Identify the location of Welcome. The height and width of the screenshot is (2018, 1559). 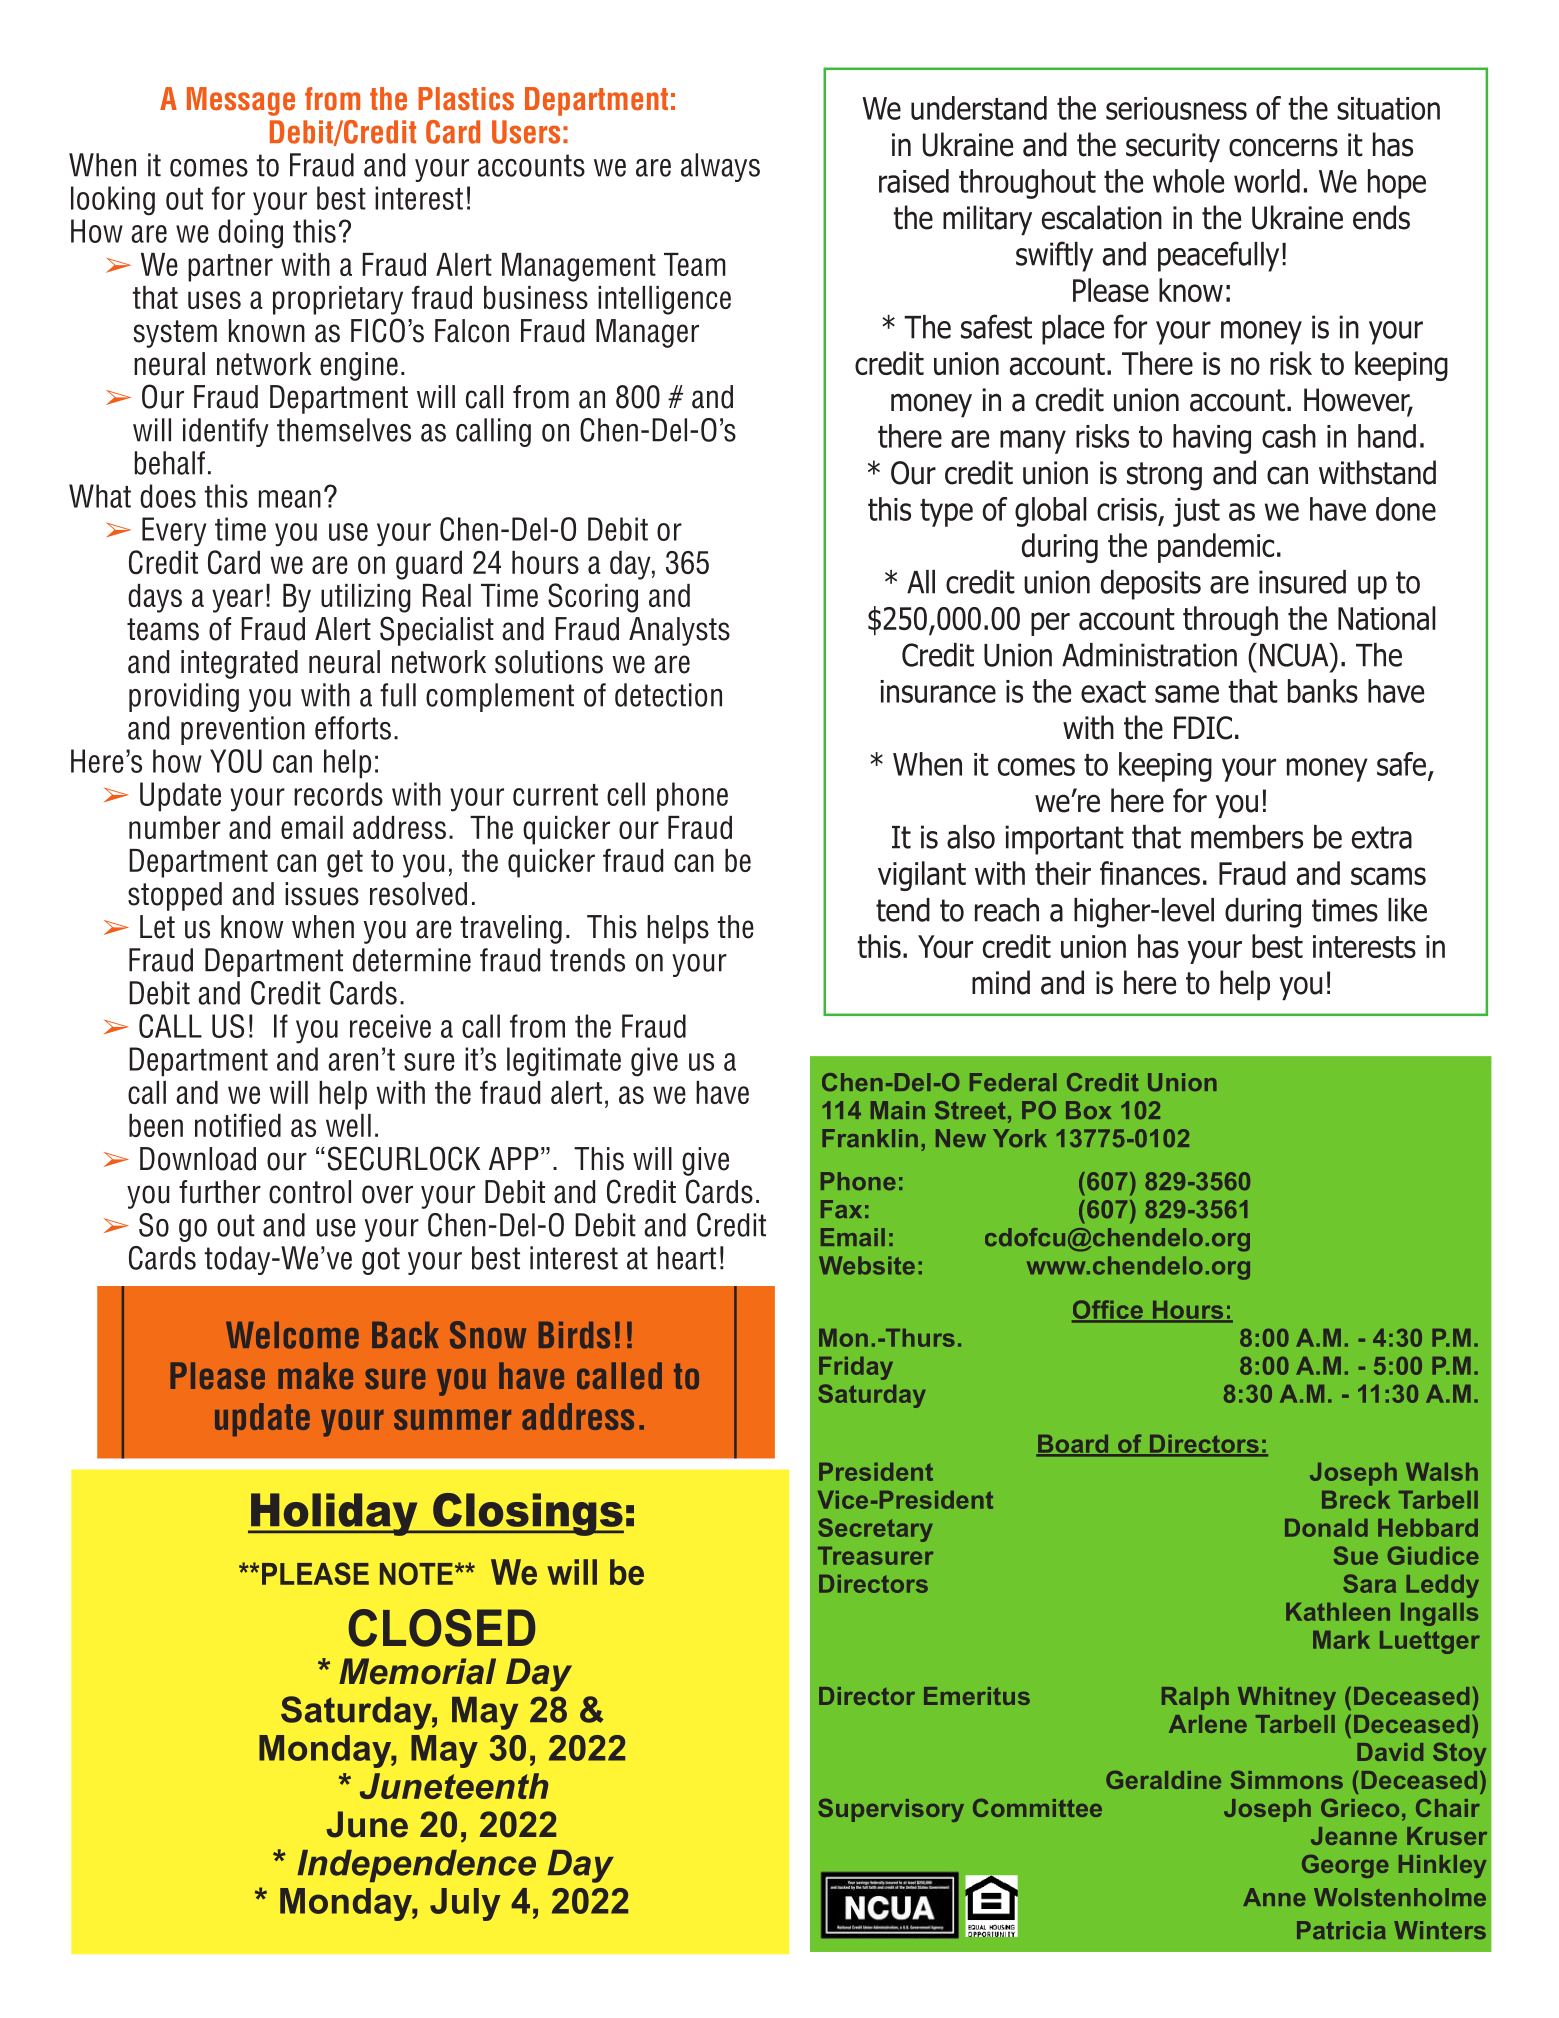
(292, 1335).
